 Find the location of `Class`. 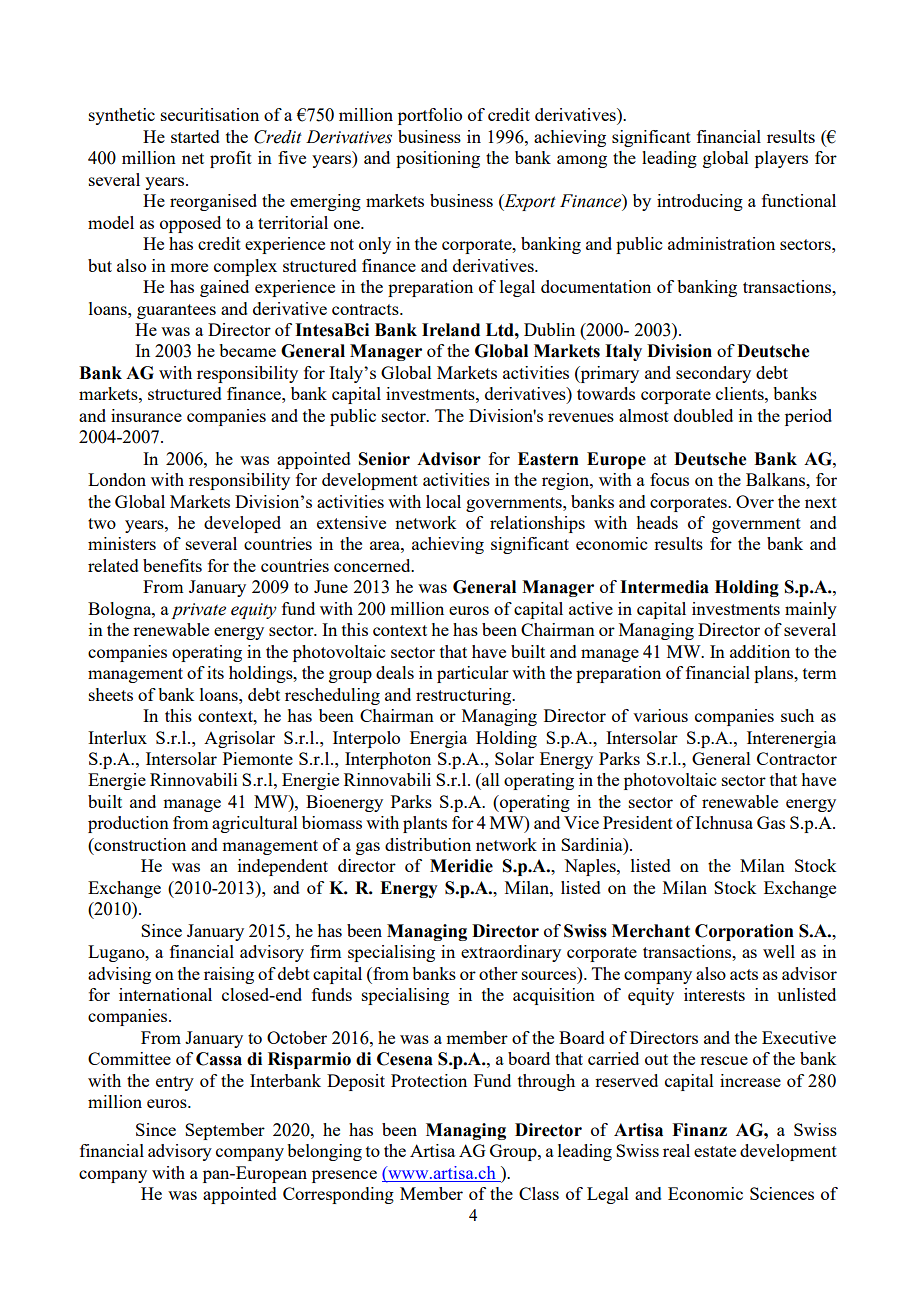

Class is located at coordinates (539, 1193).
